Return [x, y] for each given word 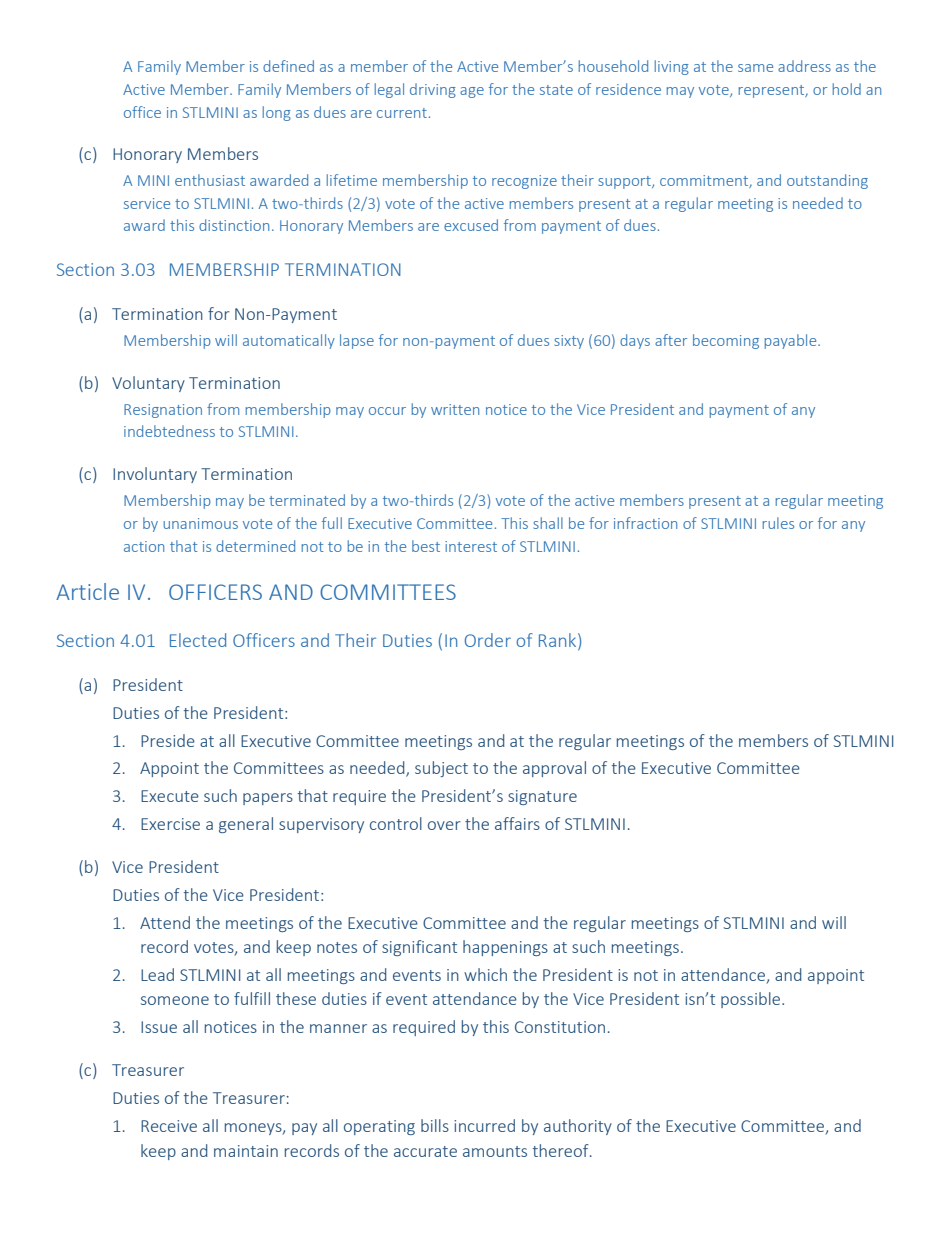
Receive [169, 1126]
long [277, 113]
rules [778, 523]
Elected [198, 640]
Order [488, 640]
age [472, 92]
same [755, 68]
